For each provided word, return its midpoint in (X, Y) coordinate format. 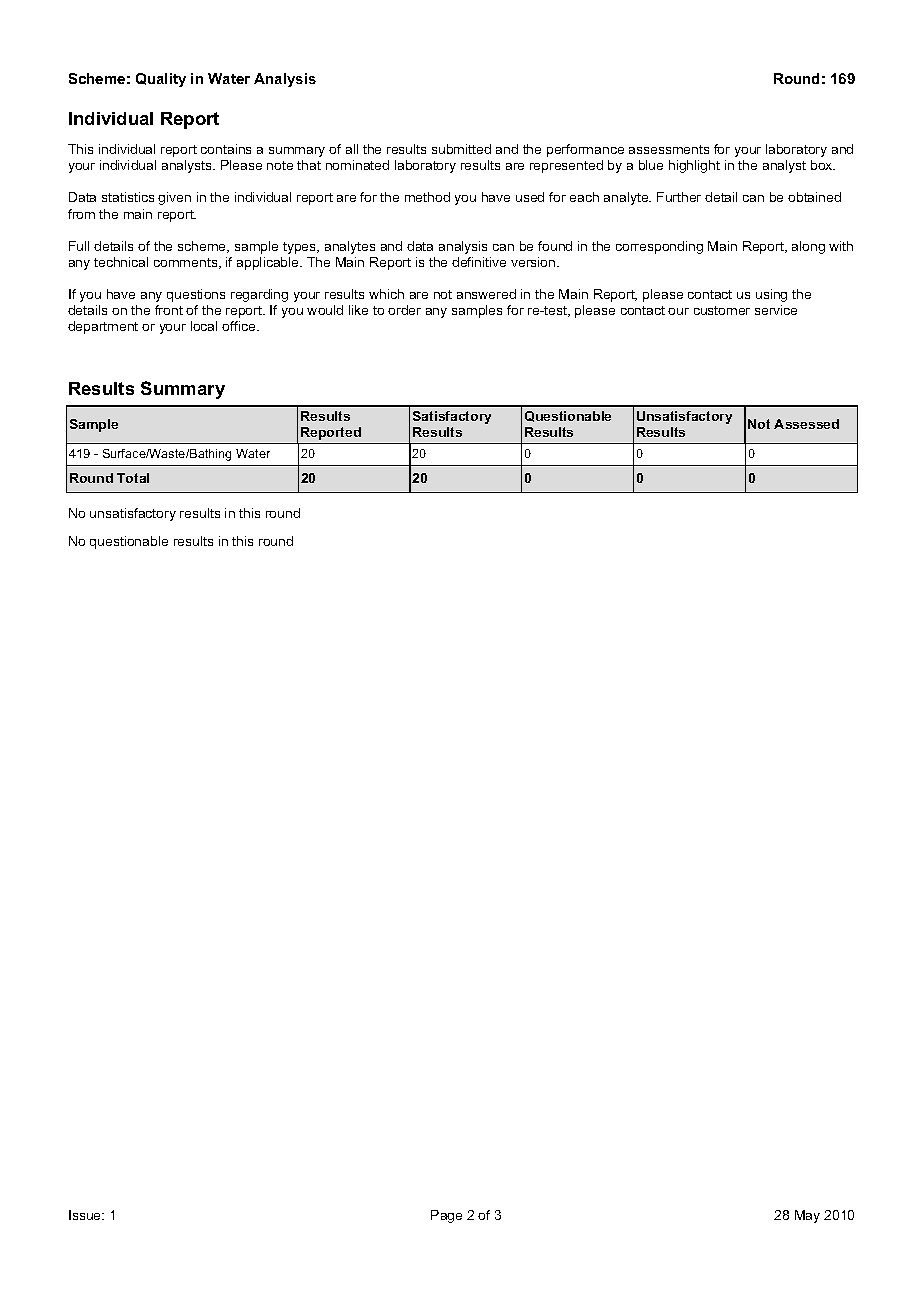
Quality (161, 80)
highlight (694, 166)
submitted (461, 149)
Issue (86, 1215)
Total (133, 478)
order (404, 310)
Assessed (806, 424)
